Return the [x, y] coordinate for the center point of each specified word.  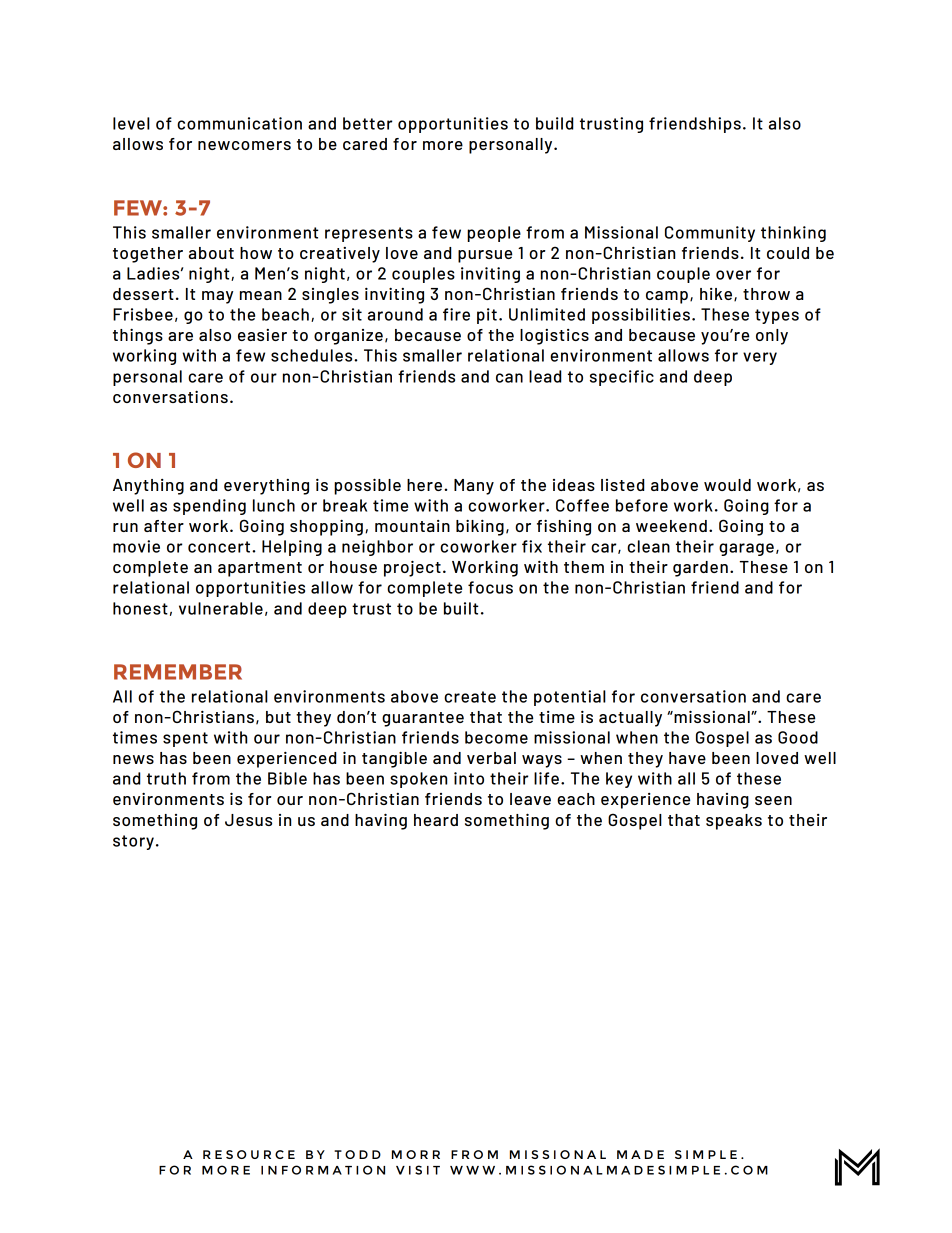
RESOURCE [249, 1154]
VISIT [418, 1170]
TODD [357, 1154]
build [554, 123]
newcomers [244, 145]
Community [710, 234]
